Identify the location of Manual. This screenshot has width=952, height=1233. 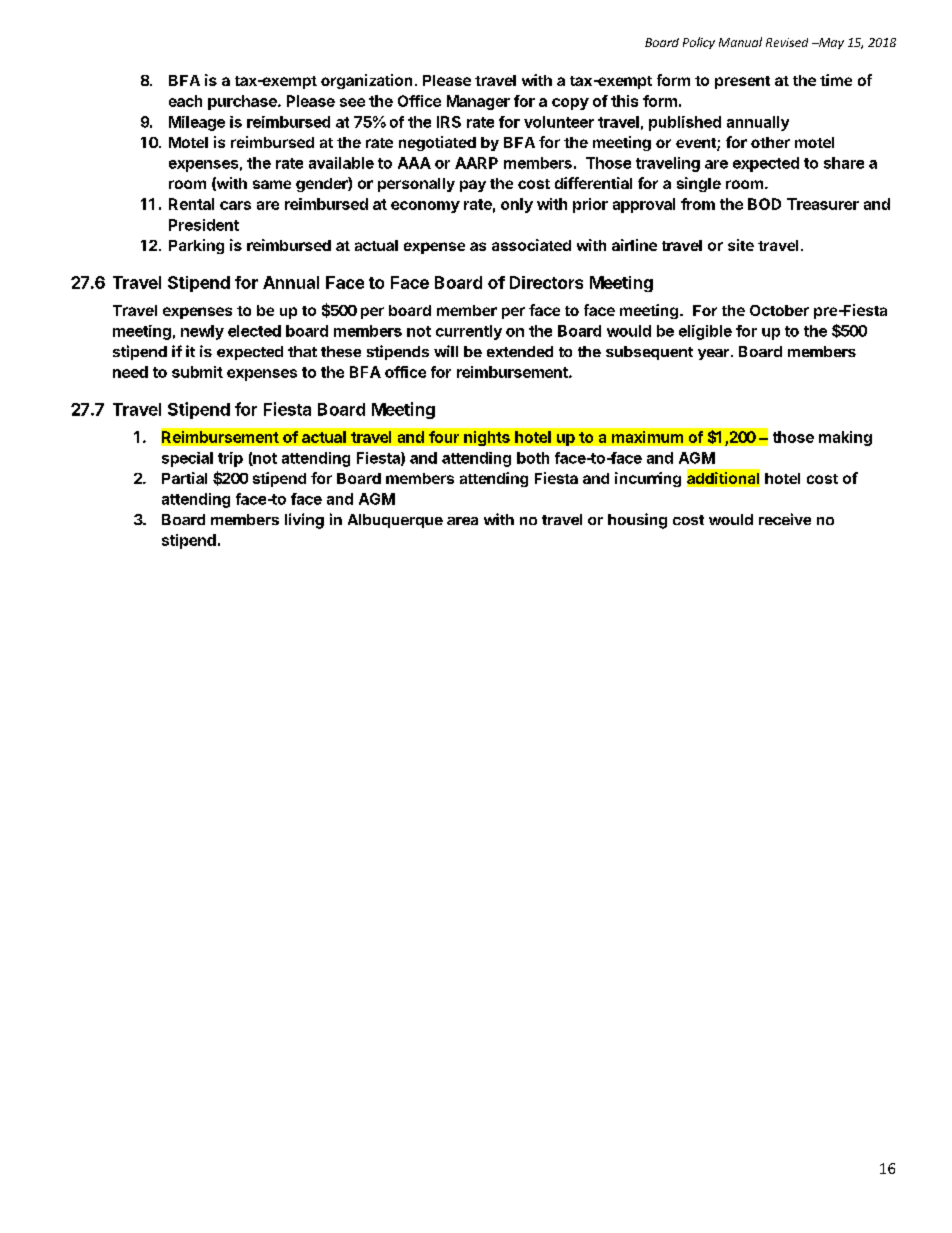
(740, 42).
